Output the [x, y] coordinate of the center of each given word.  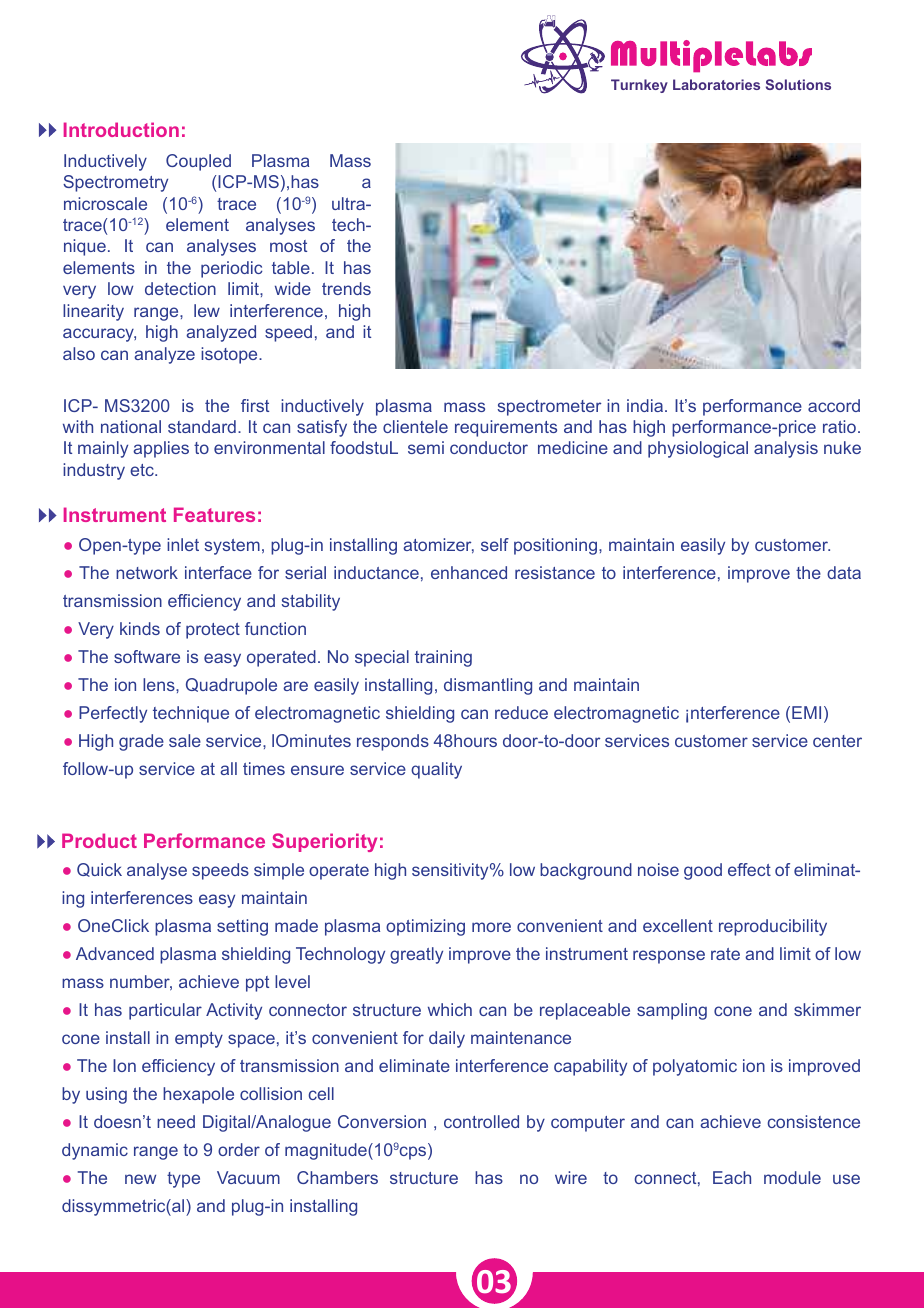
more [491, 927]
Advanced [115, 953]
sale [185, 740]
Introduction [121, 129]
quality [436, 770]
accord [834, 405]
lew [207, 310]
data [844, 572]
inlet [183, 544]
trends [346, 288]
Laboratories [716, 84]
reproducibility [773, 927]
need [176, 1121]
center [837, 741]
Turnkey [639, 86]
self [495, 544]
